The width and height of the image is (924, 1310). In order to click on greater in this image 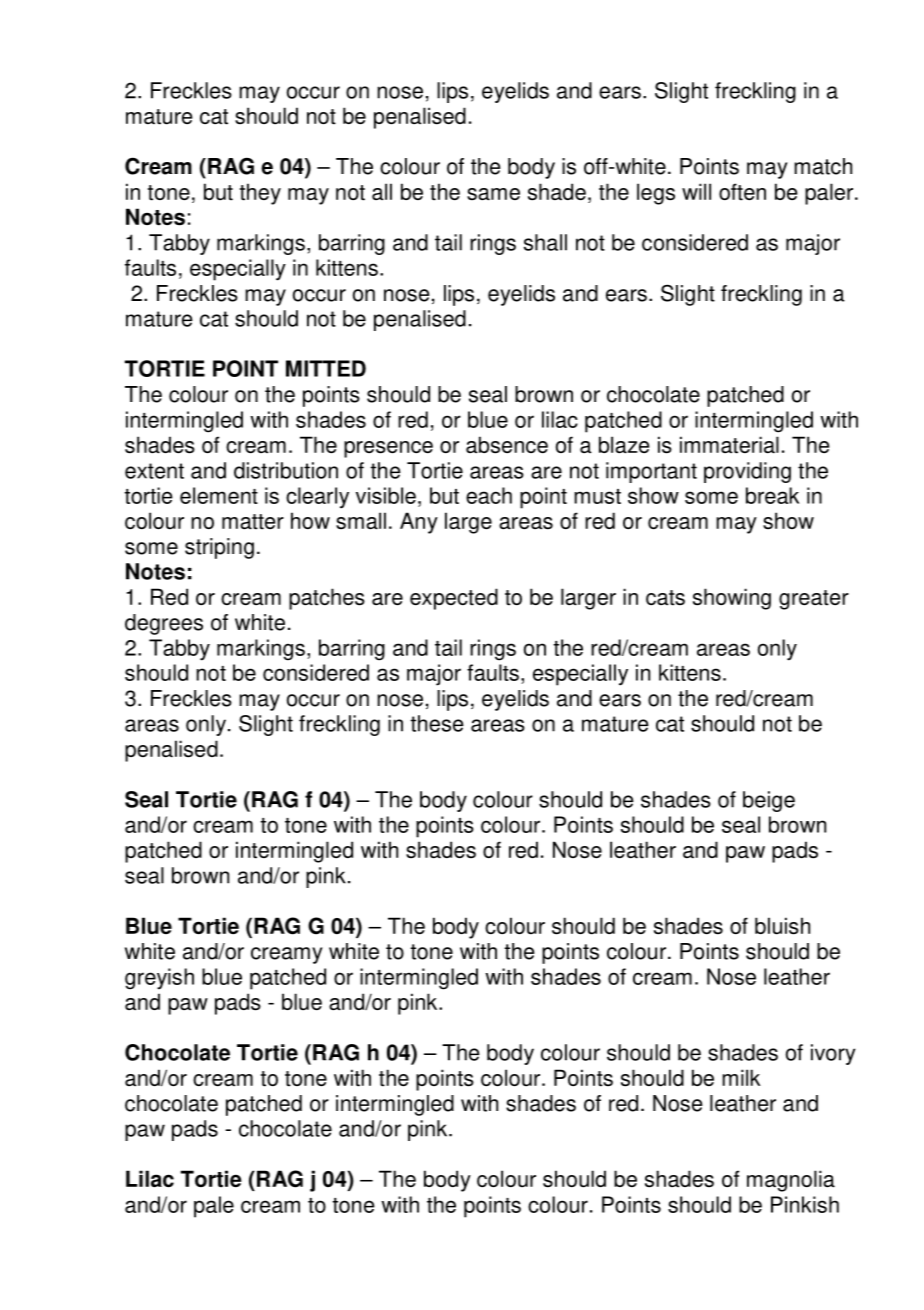, I will do `click(814, 600)`.
